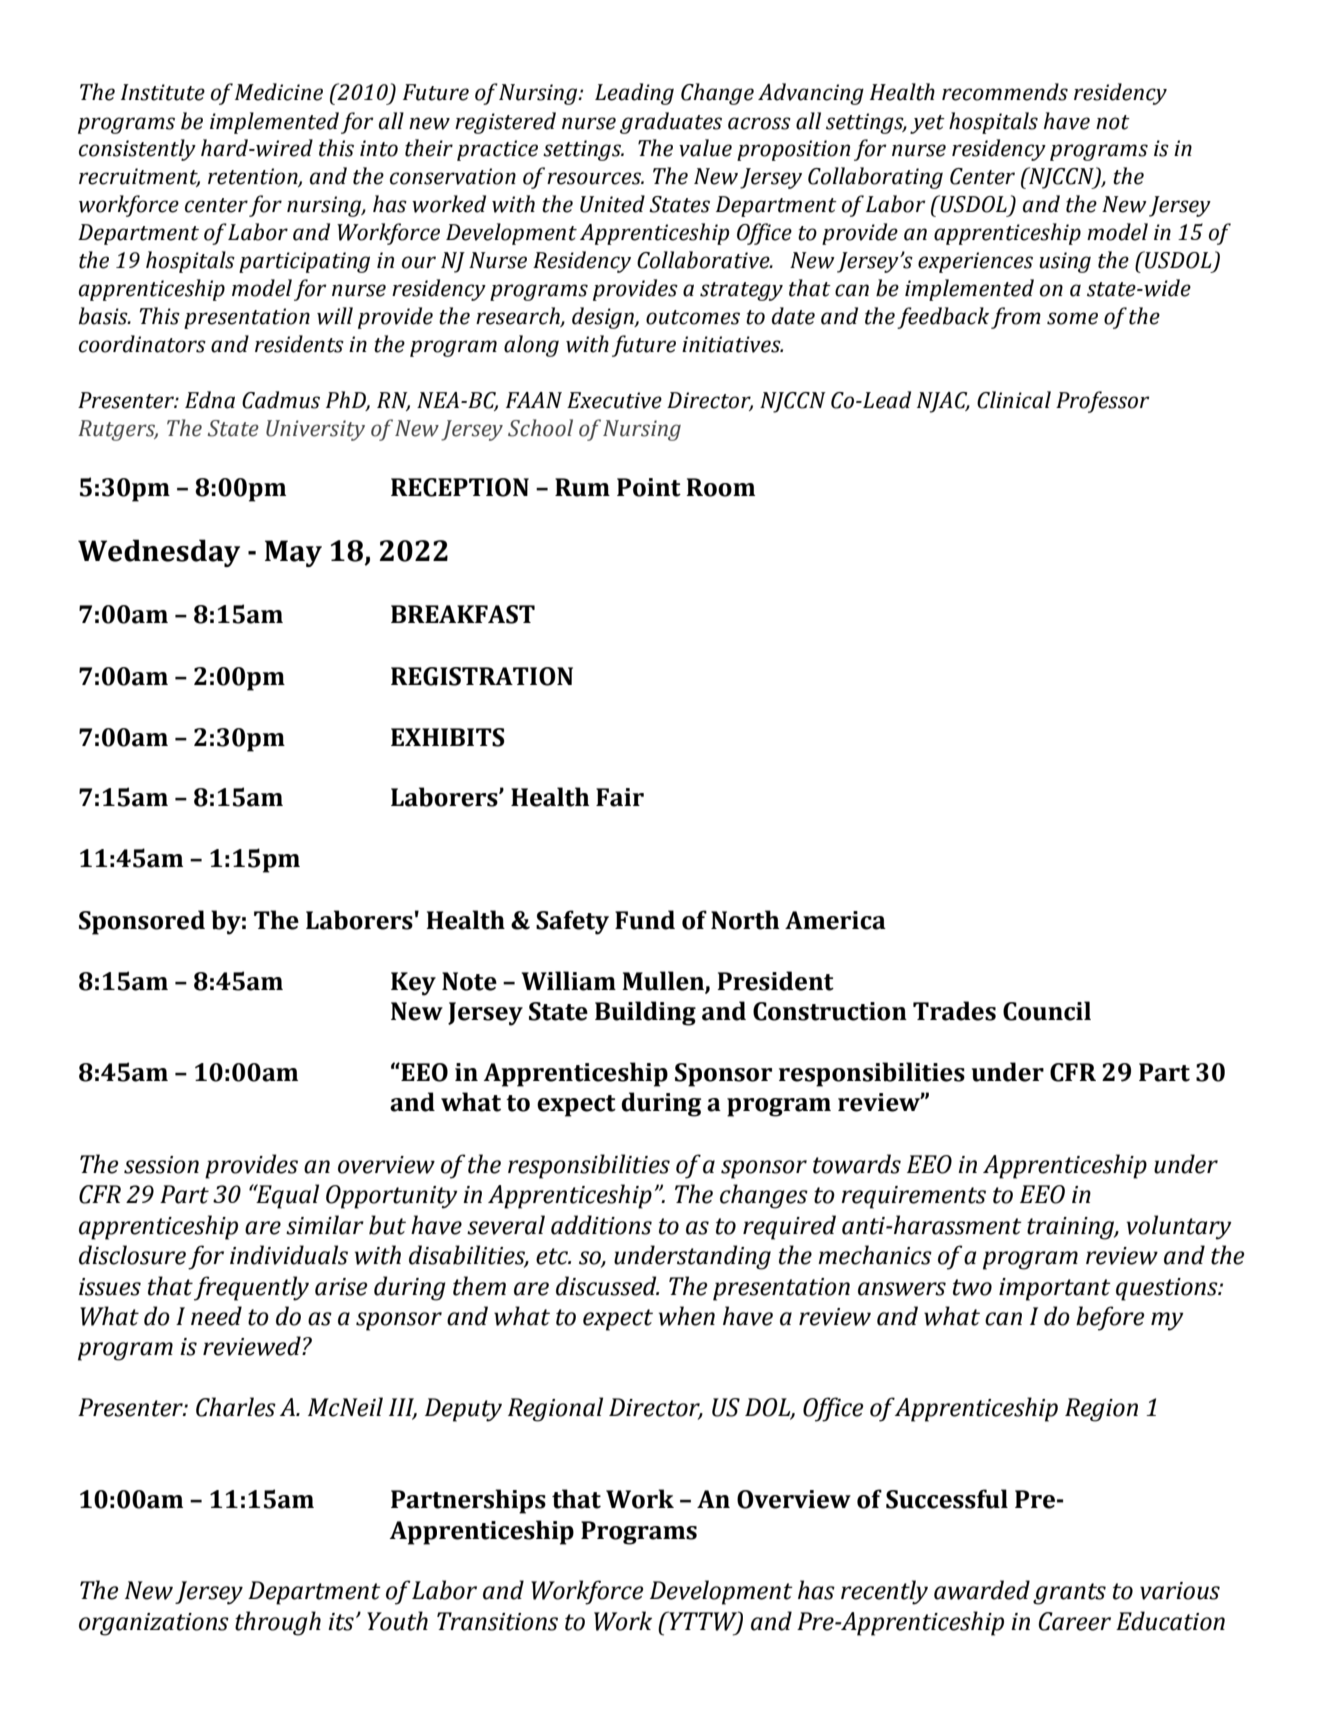 This screenshot has height=1717, width=1327. I want to click on Transitions, so click(497, 1621).
